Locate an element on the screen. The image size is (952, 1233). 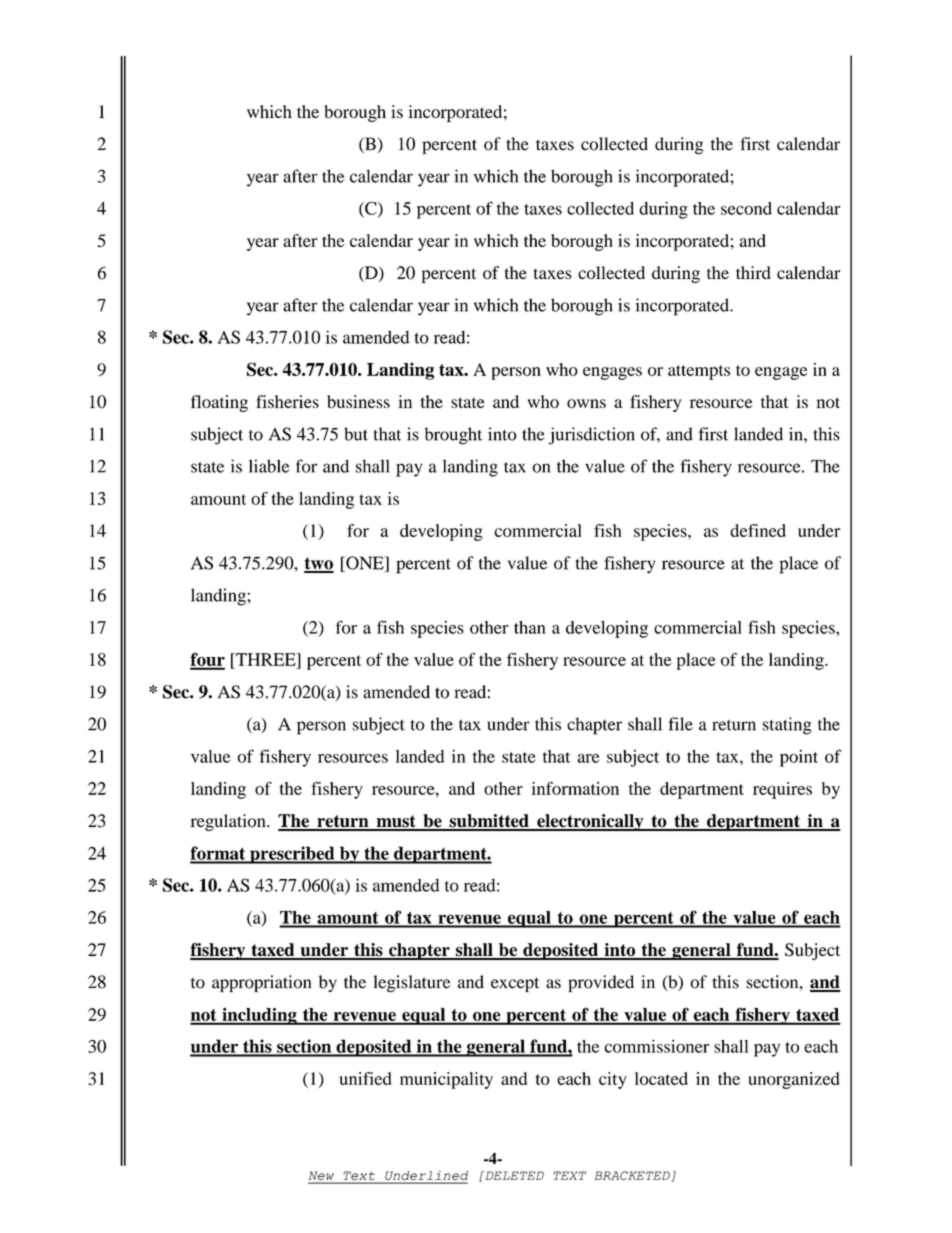
unified is located at coordinates (365, 1078).
